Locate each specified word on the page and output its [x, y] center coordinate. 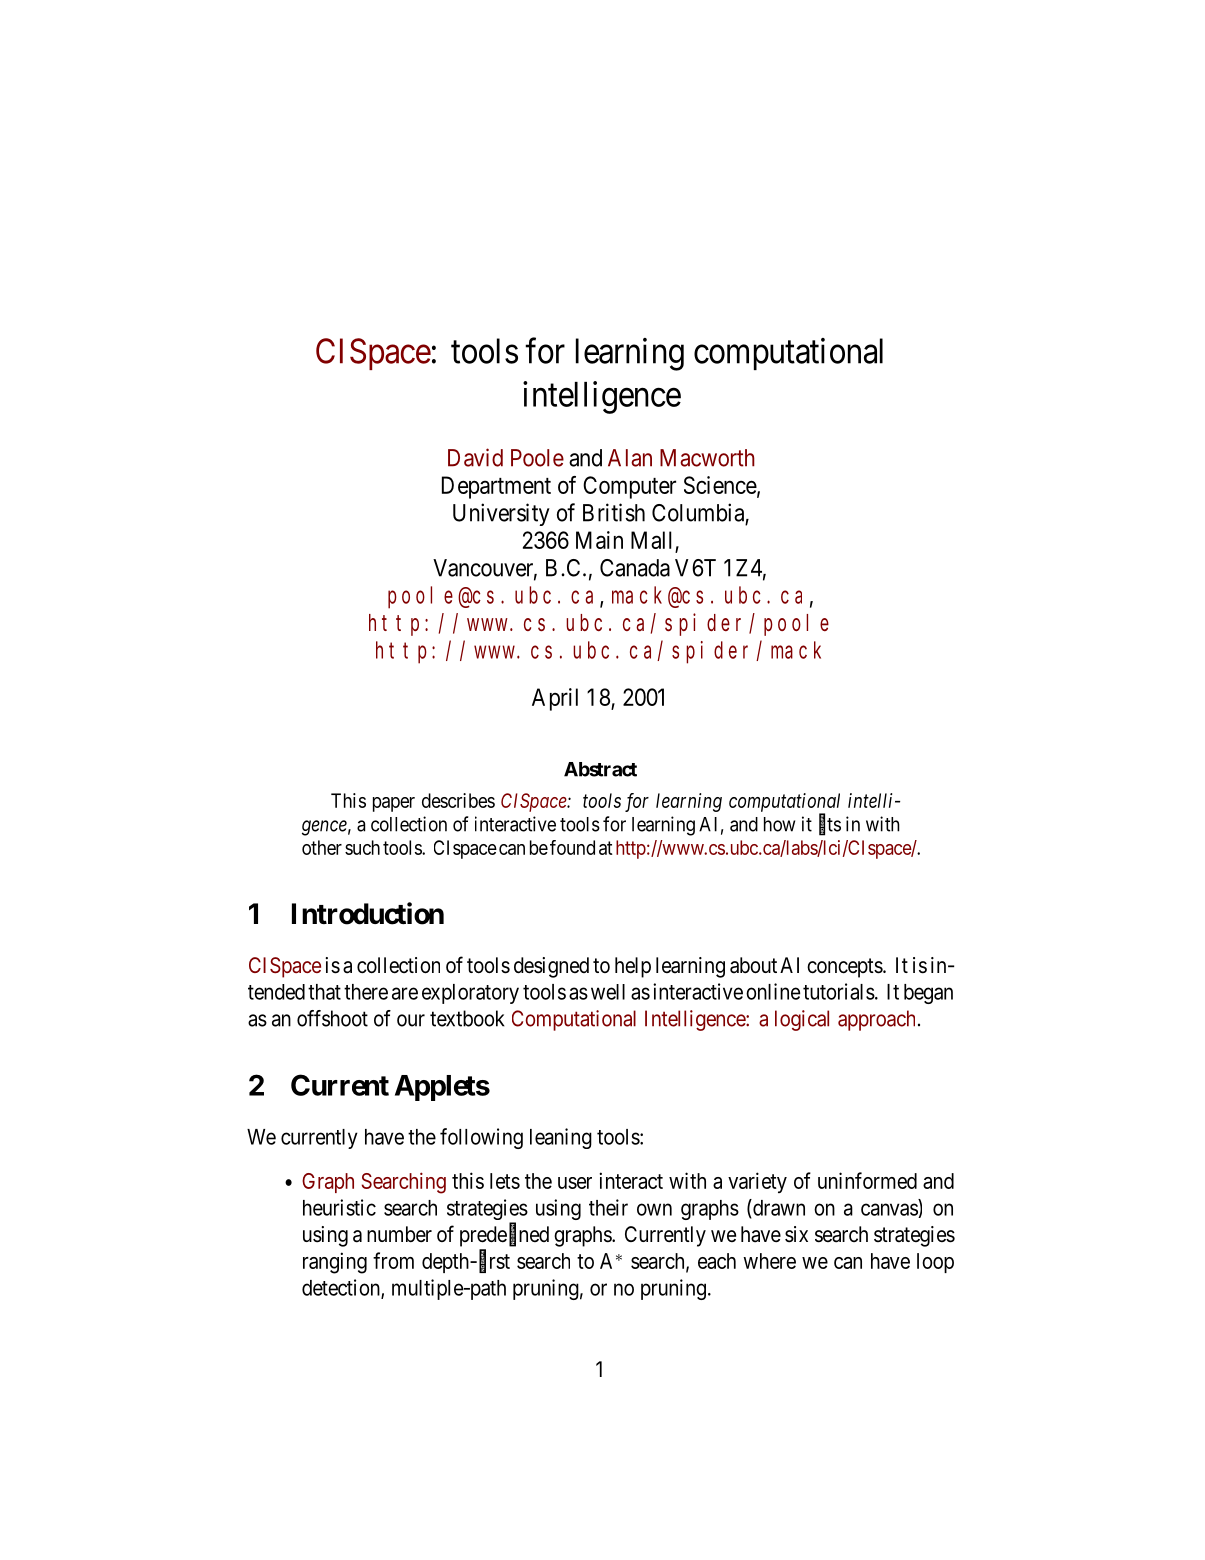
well [608, 992]
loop [935, 1263]
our [411, 1020]
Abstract [600, 769]
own [654, 1209]
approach [876, 1020]
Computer [629, 487]
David [475, 457]
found [572, 847]
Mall [651, 540]
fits [830, 824]
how [779, 824]
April [555, 699]
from [393, 1260]
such [362, 847]
